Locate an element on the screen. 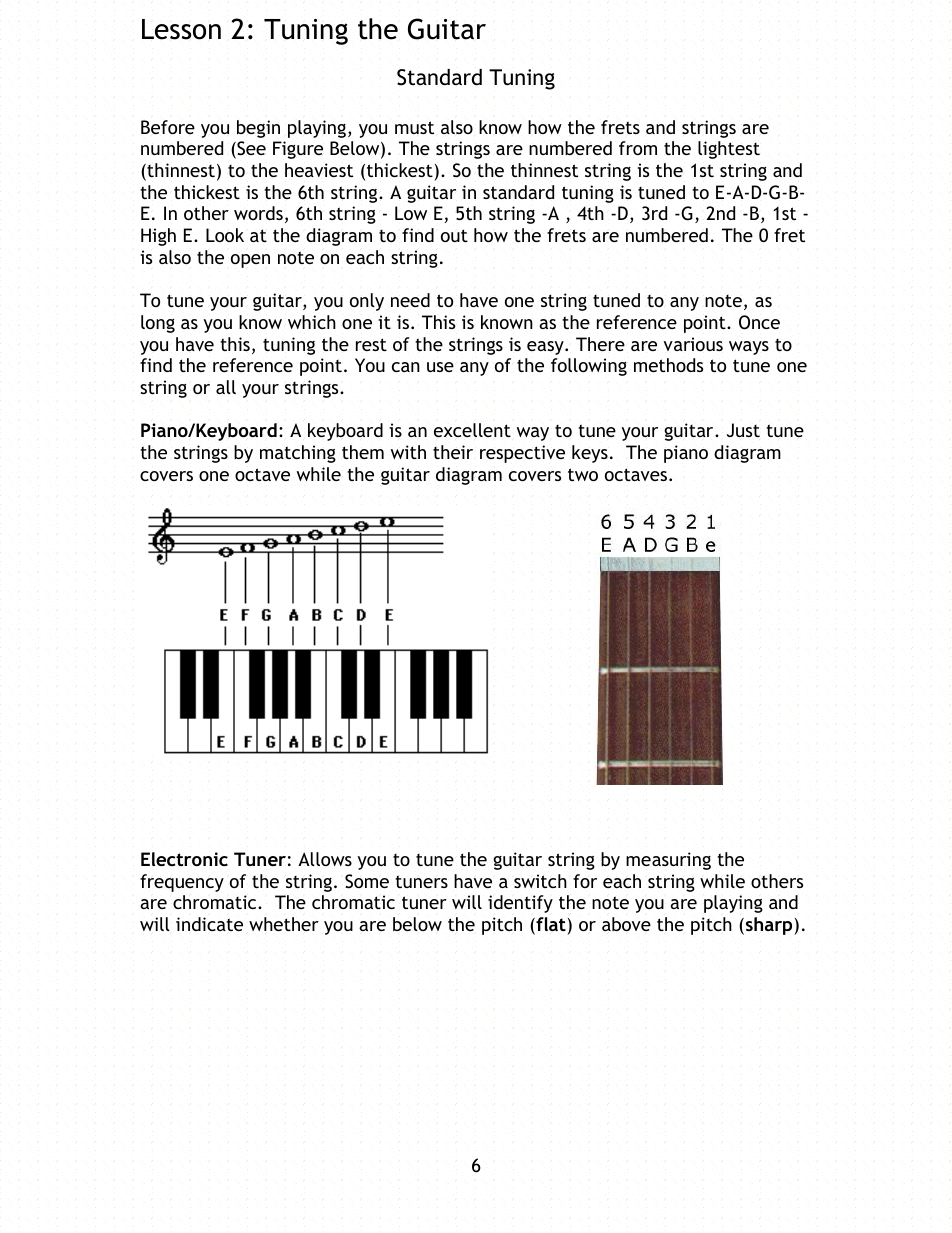 The image size is (952, 1233). must is located at coordinates (414, 127).
